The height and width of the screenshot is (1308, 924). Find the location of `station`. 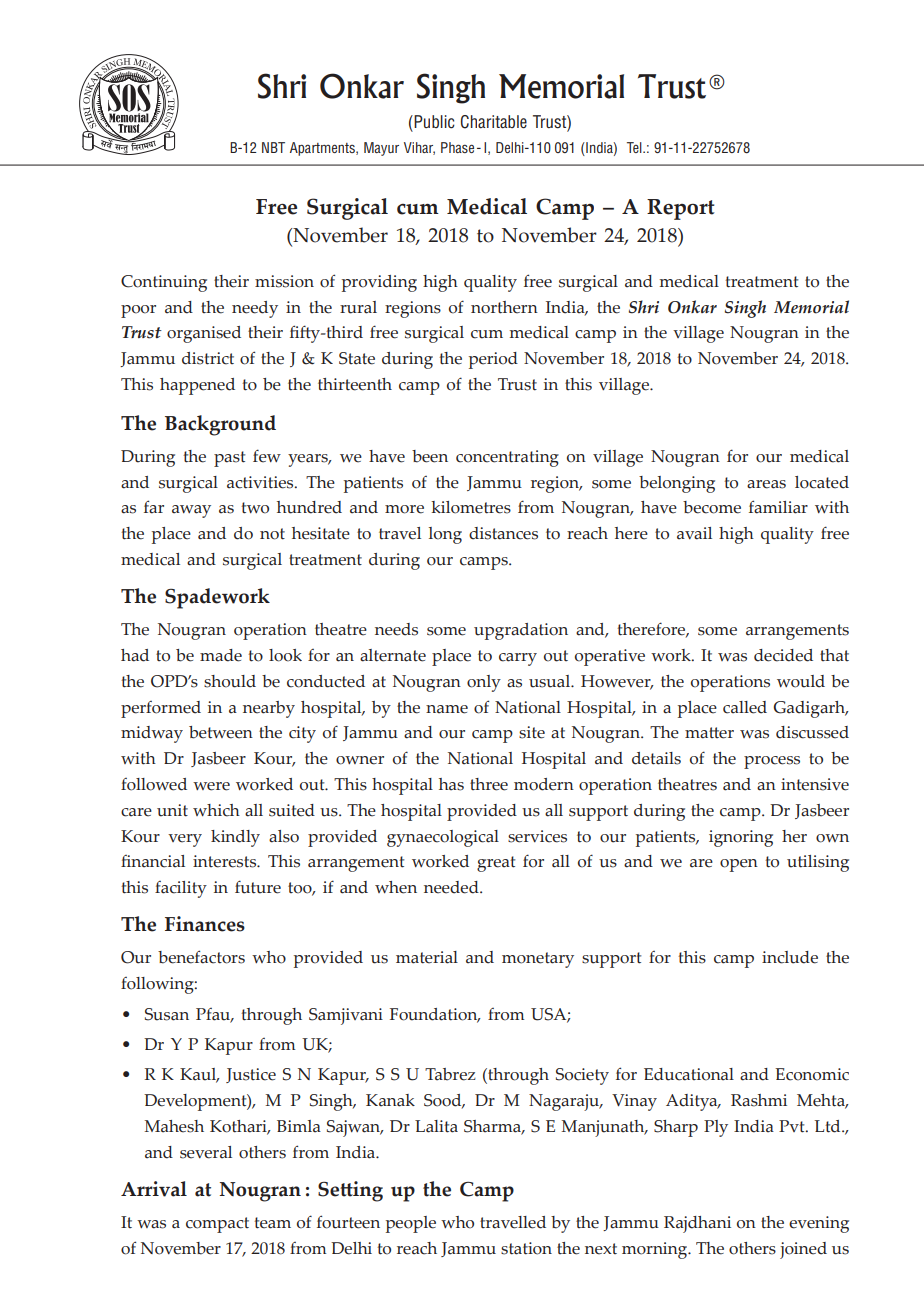

station is located at coordinates (526, 1248).
